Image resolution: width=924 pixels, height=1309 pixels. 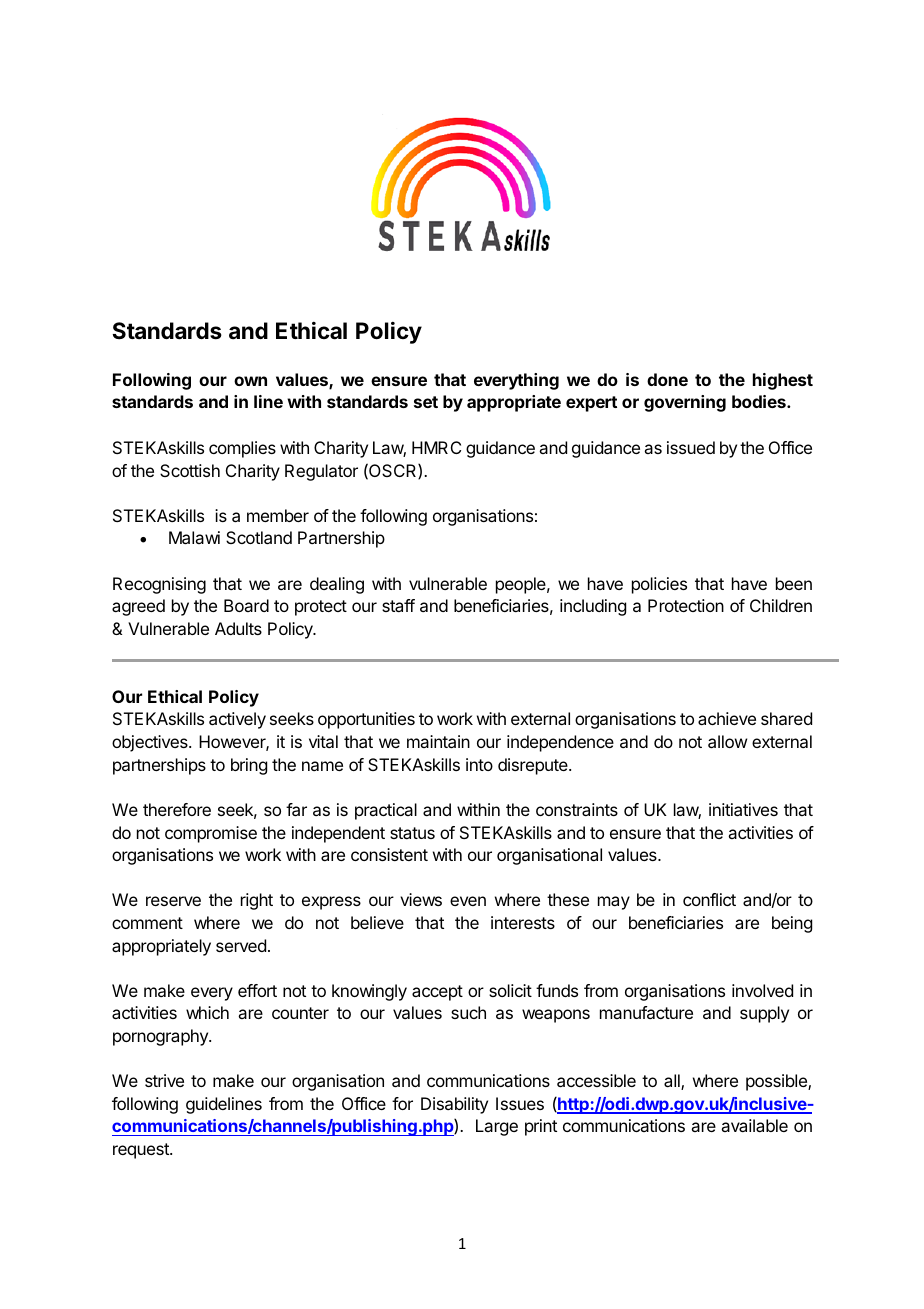 I want to click on bring, so click(x=249, y=766).
